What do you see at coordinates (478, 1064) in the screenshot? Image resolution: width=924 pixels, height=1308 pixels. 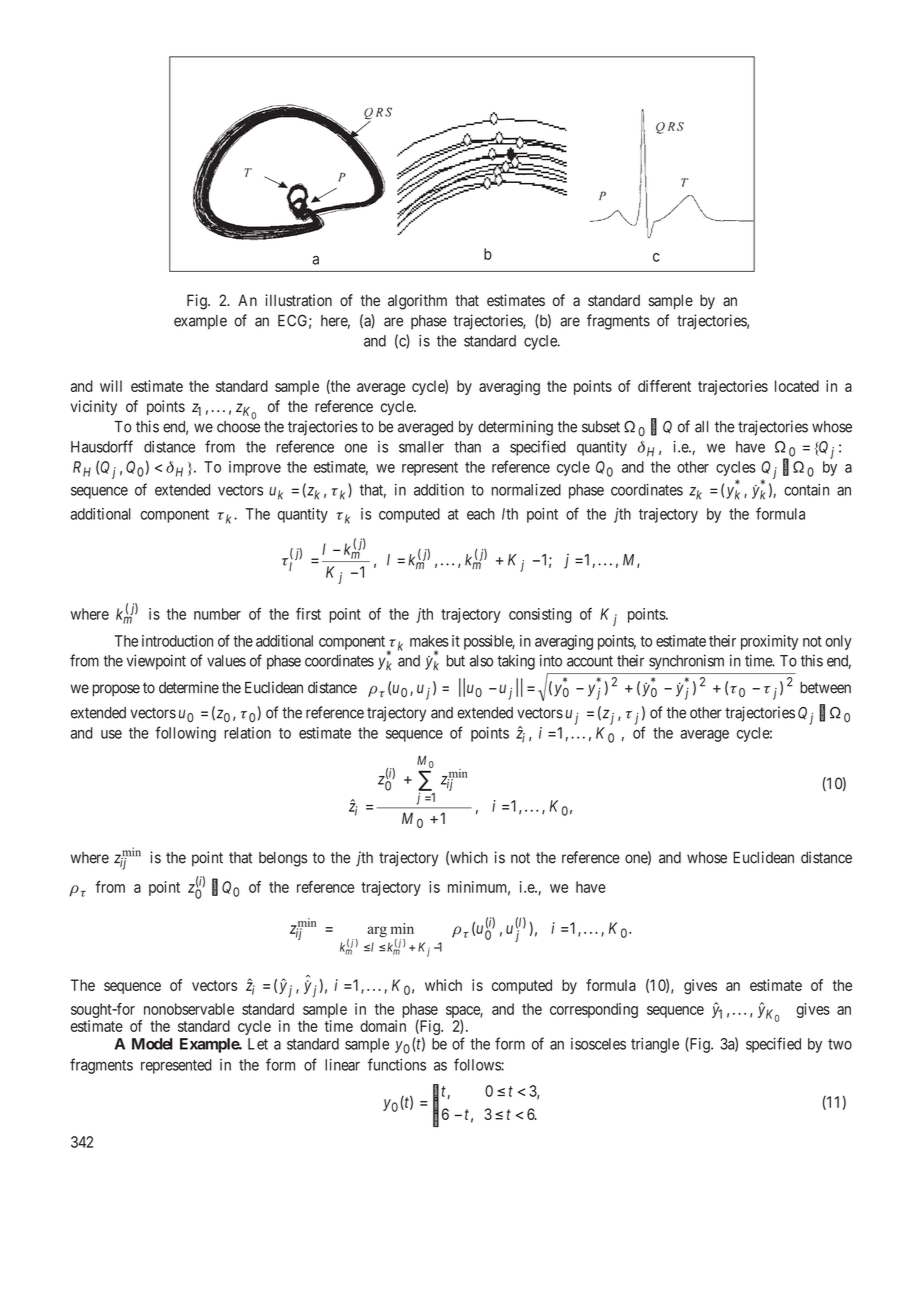 I see `follows` at bounding box center [478, 1064].
